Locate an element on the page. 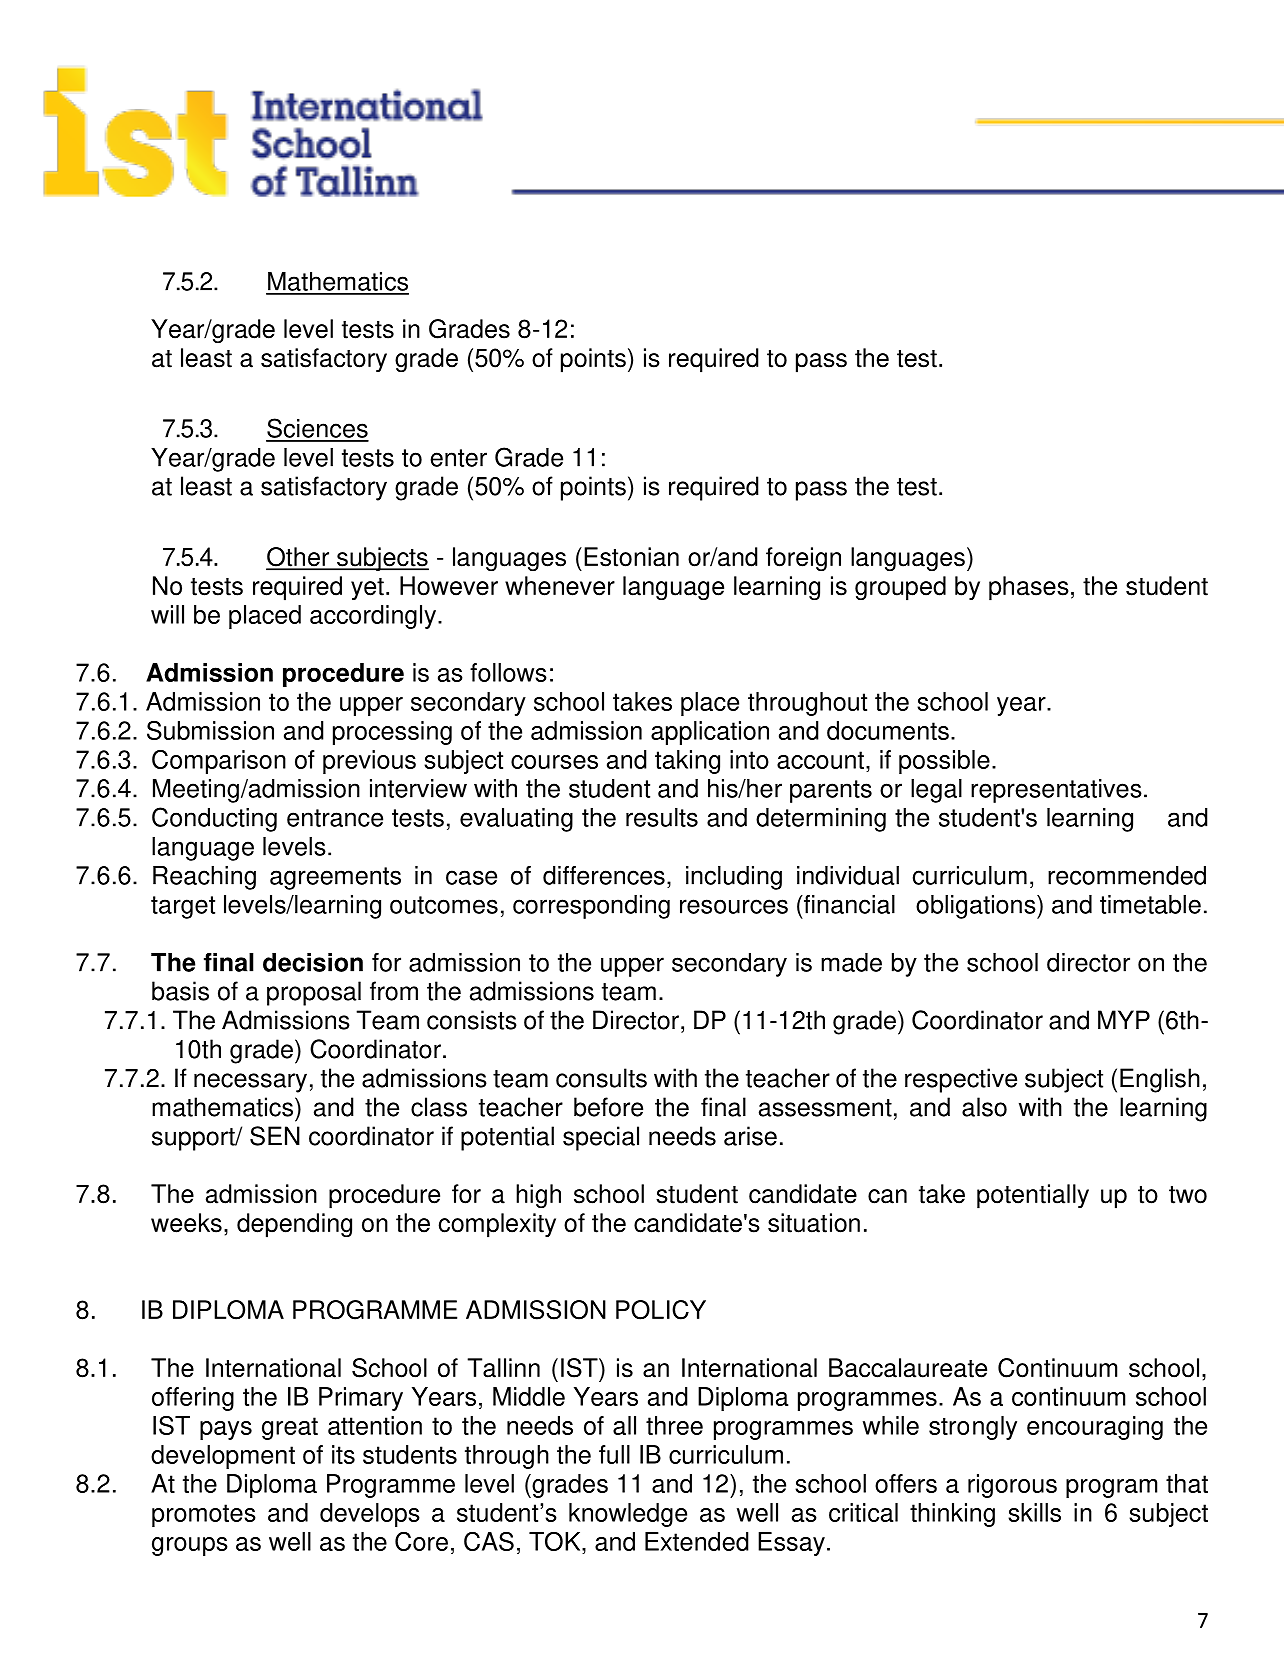 The height and width of the image is (1662, 1284). consults is located at coordinates (601, 1078).
